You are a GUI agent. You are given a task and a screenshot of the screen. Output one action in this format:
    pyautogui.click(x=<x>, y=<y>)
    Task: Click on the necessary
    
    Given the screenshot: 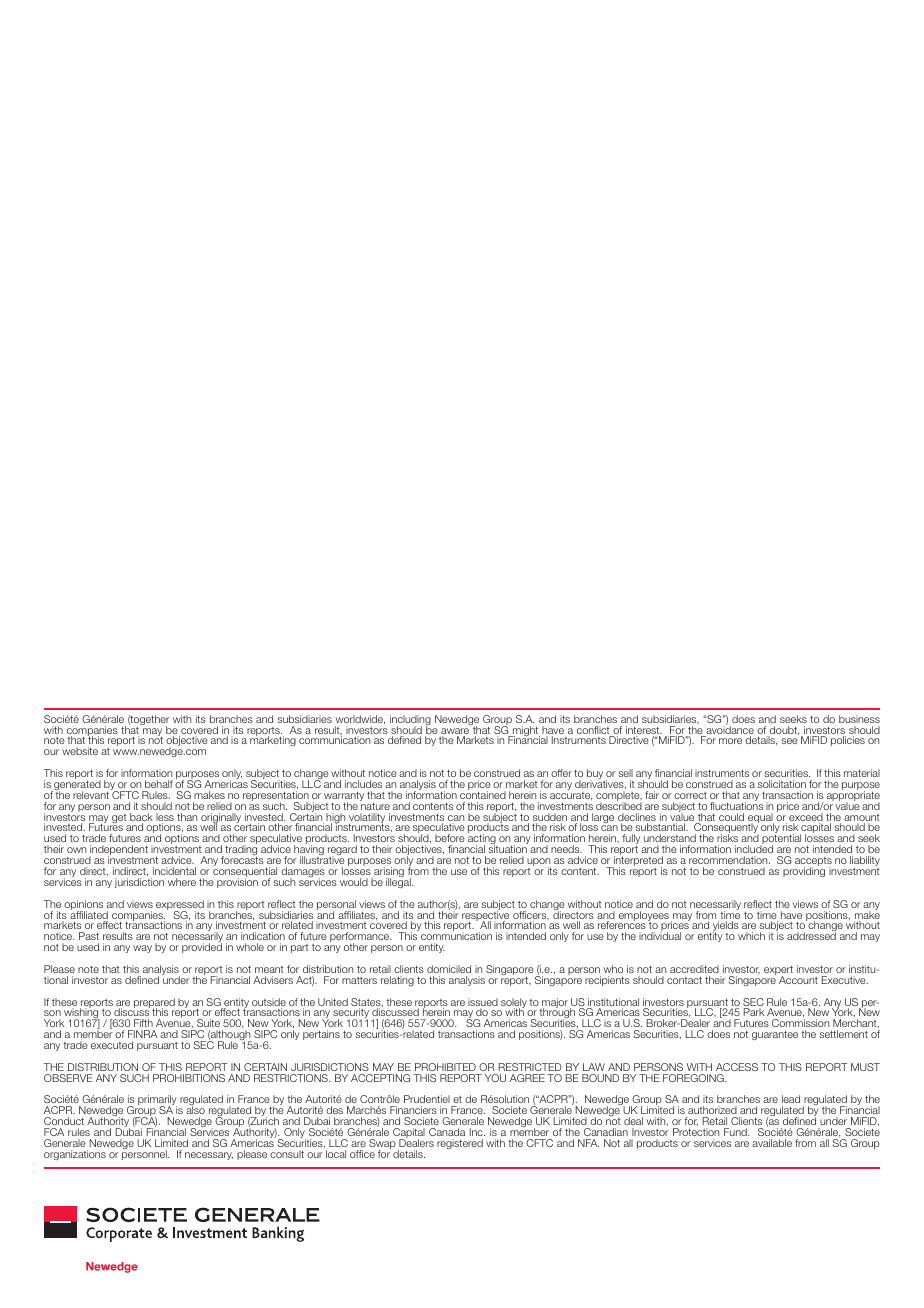 What is the action you would take?
    pyautogui.click(x=209, y=1156)
